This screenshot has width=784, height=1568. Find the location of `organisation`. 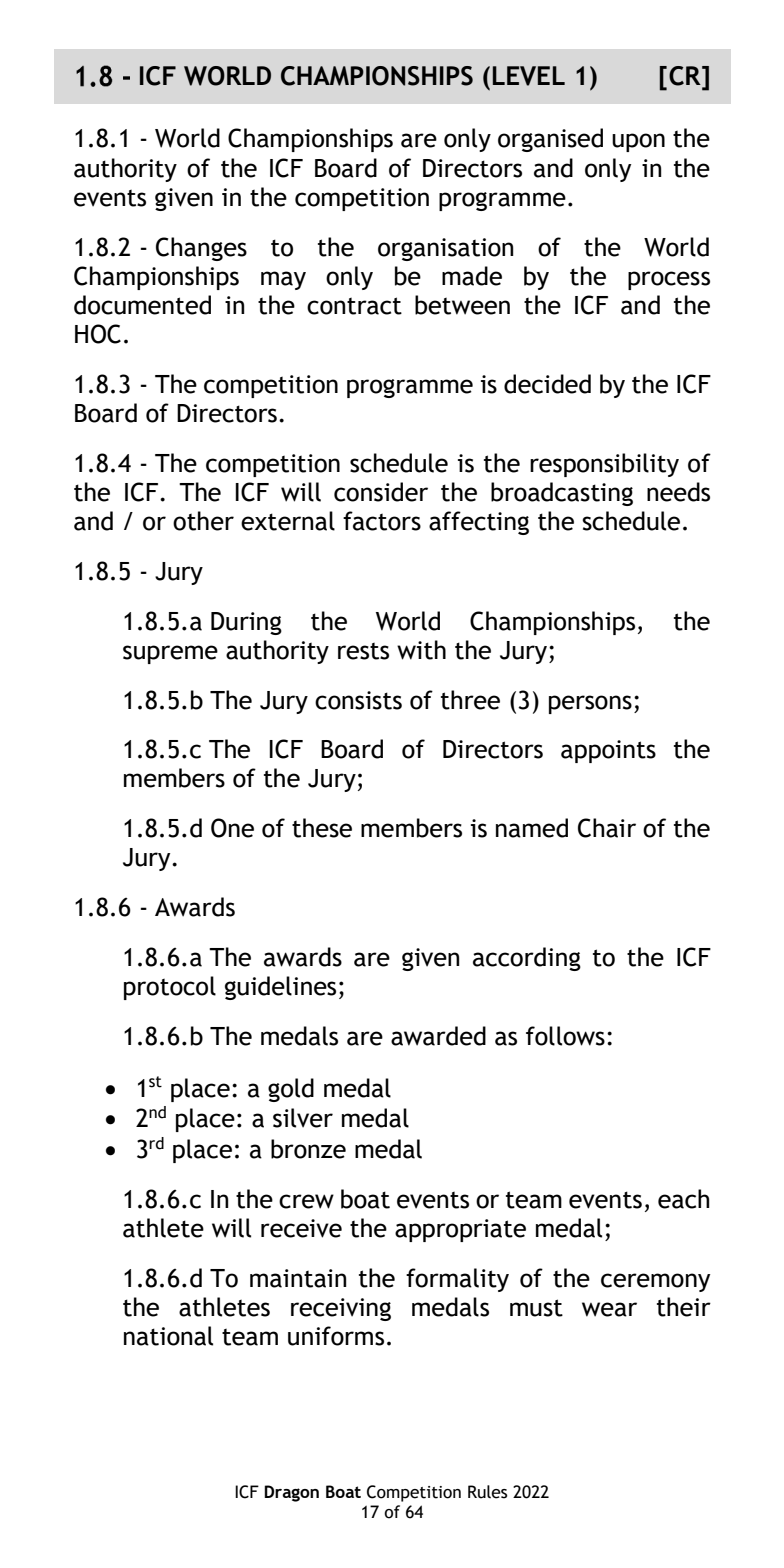

organisation is located at coordinates (445, 249).
